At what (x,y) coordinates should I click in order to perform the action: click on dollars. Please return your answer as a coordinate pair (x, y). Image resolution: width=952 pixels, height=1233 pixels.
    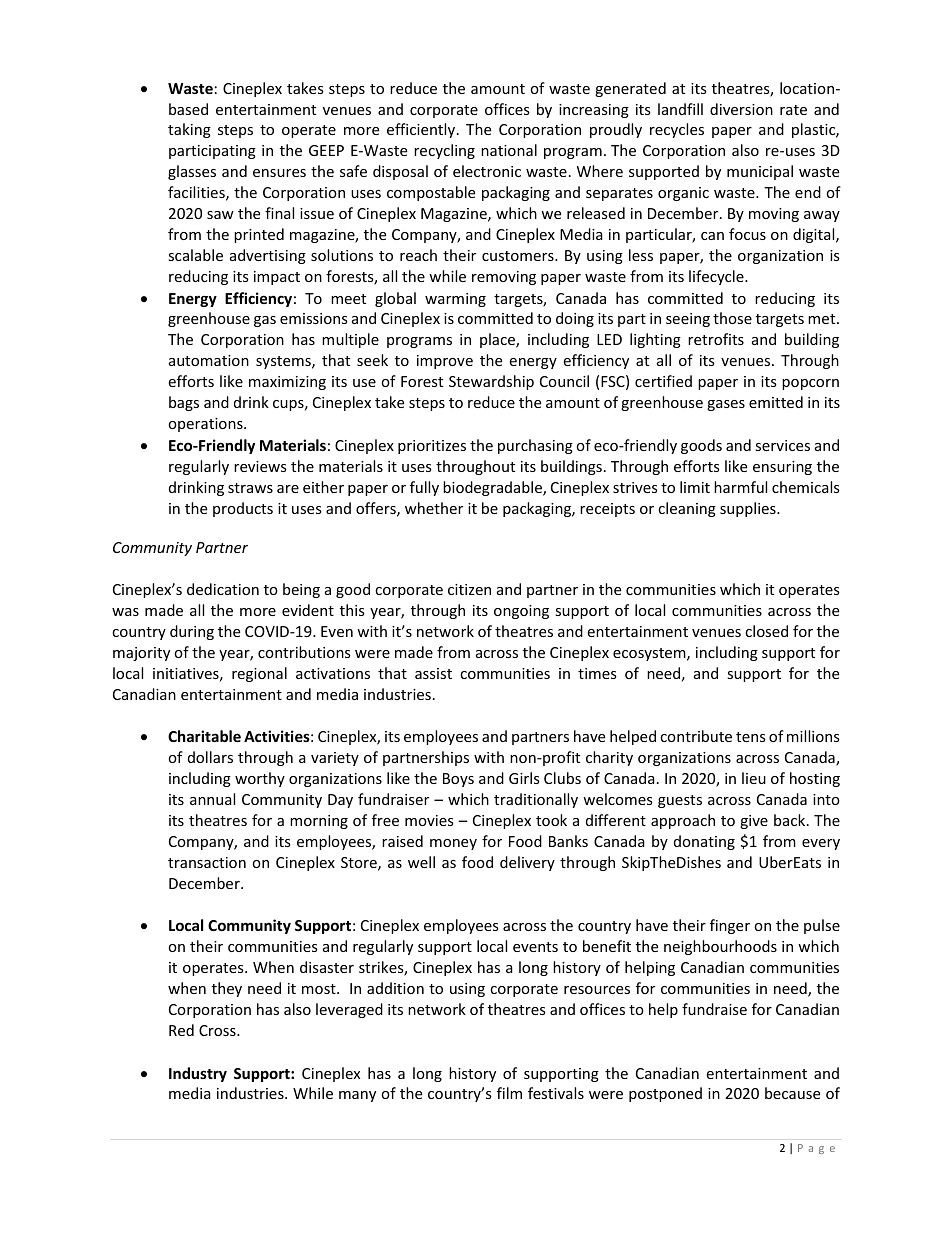
    Looking at the image, I should click on (210, 757).
